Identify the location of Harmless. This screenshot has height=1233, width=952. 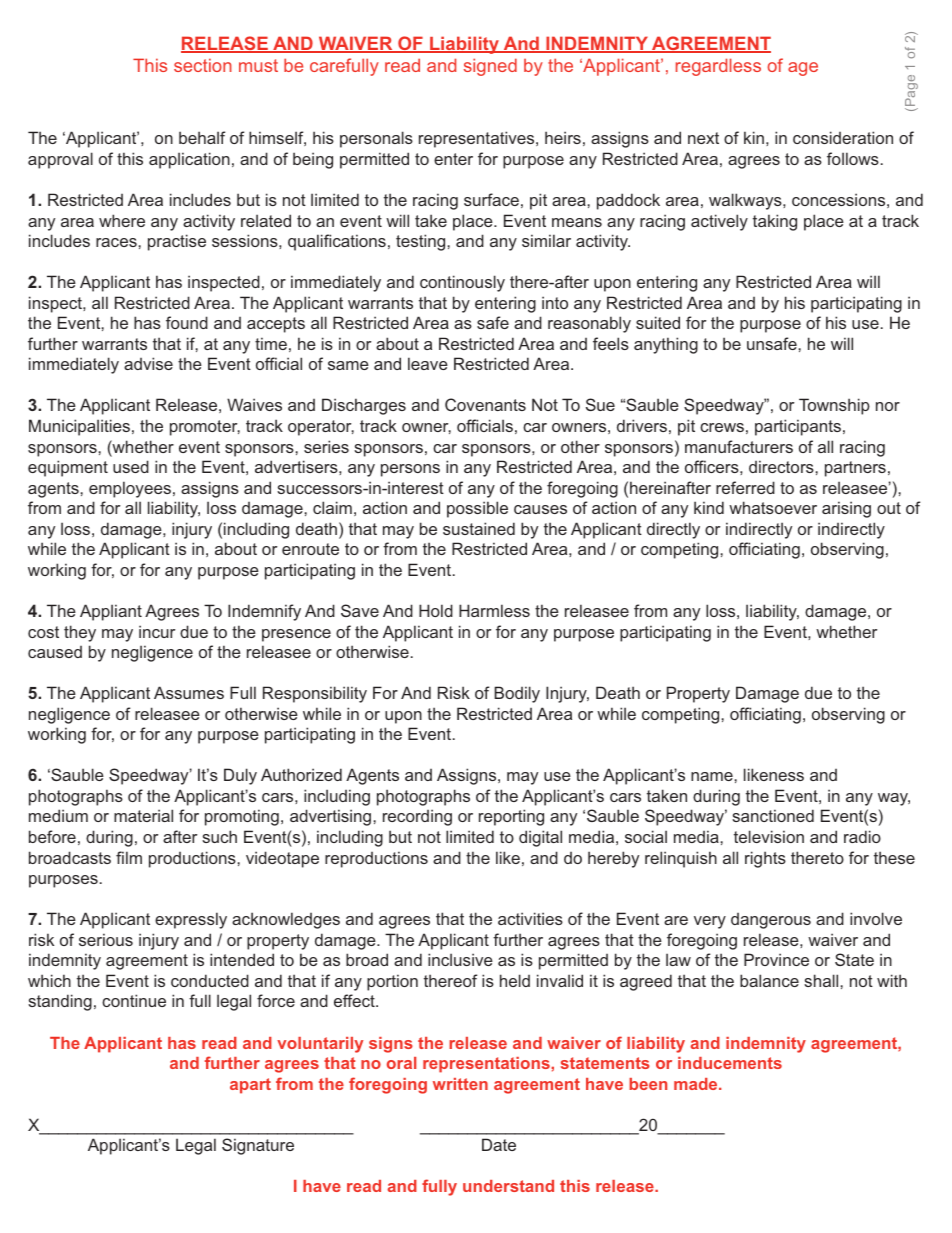
(494, 610).
